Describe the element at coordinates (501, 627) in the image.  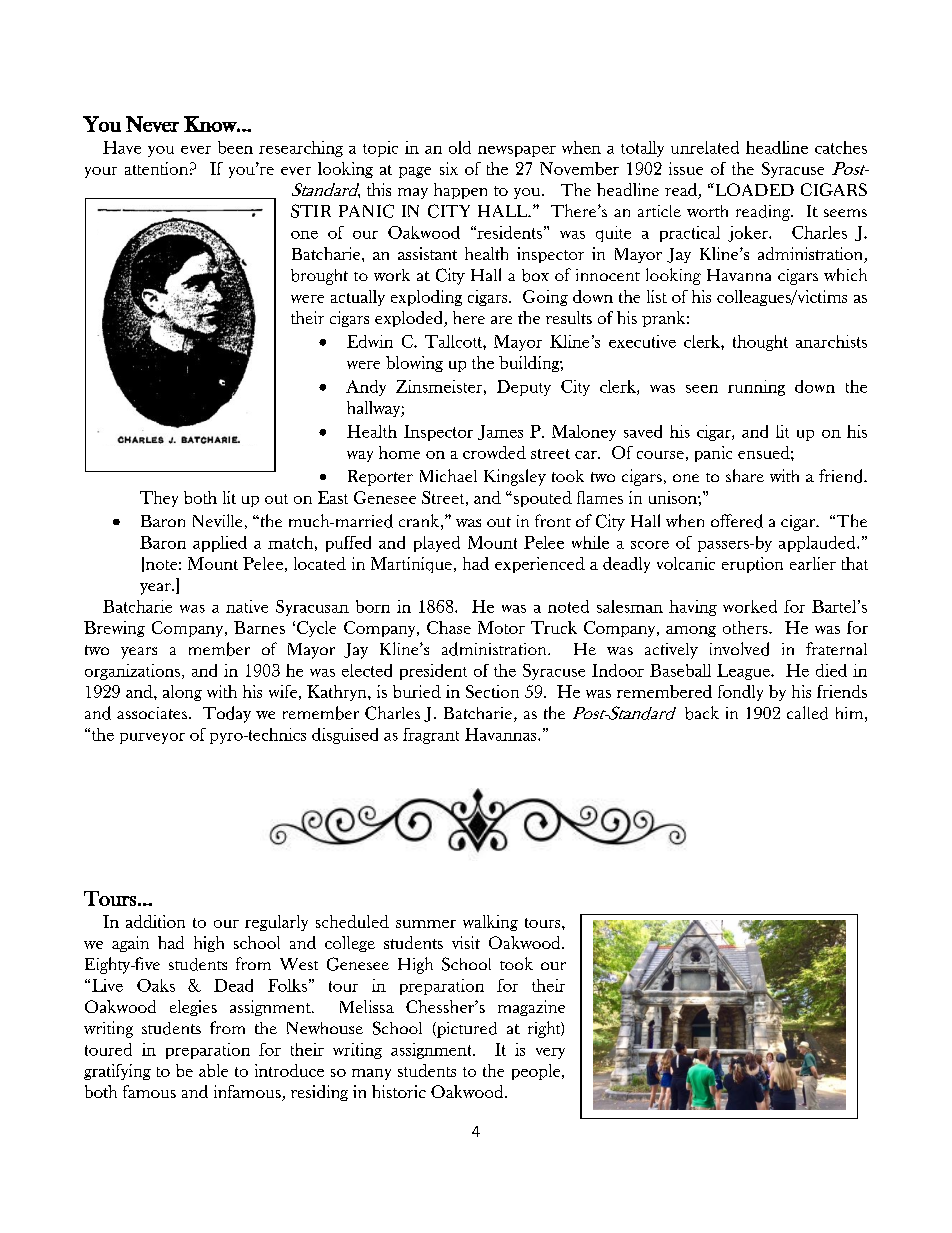
I see `Motor` at that location.
